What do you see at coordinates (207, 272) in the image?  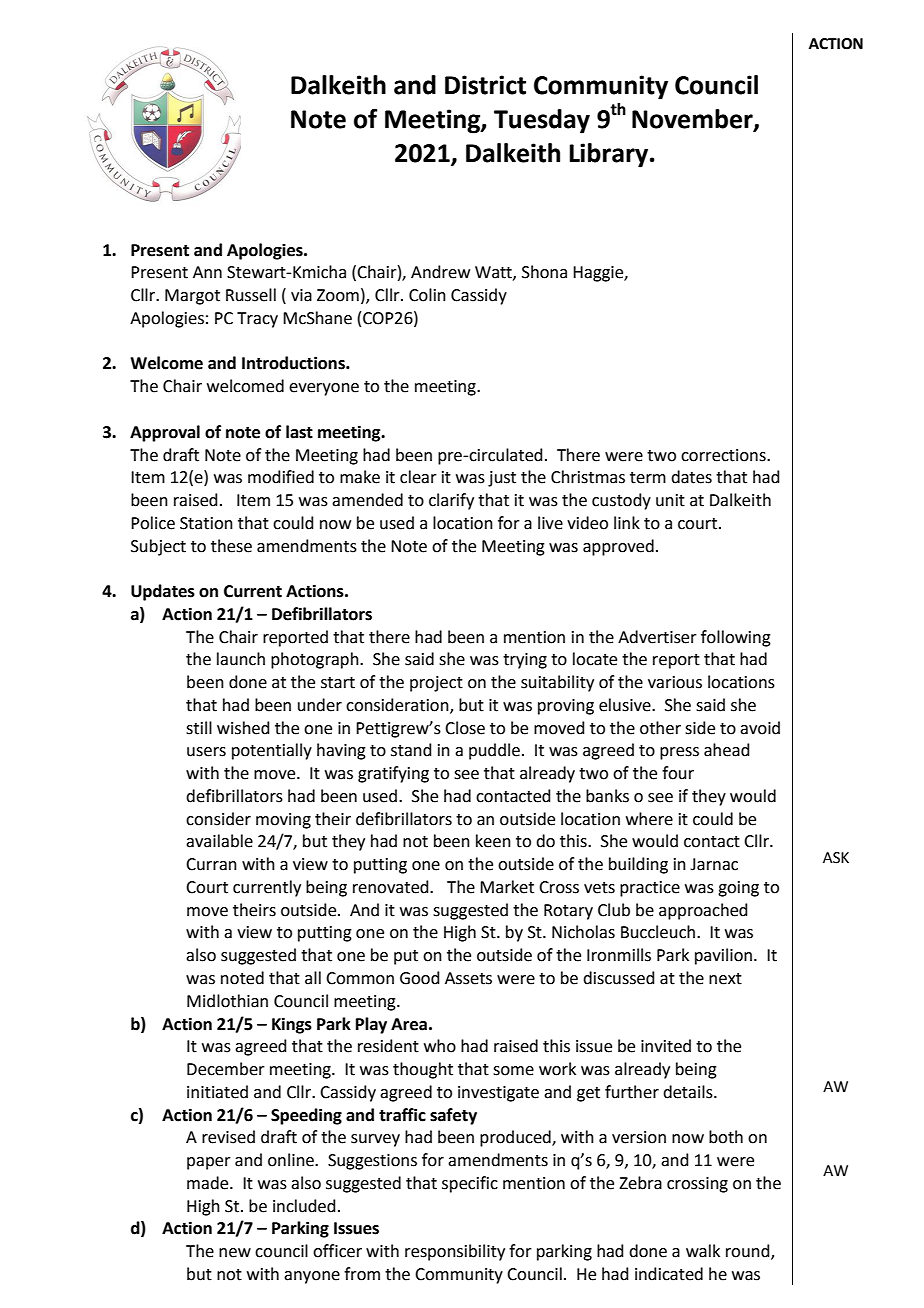 I see `Ann` at bounding box center [207, 272].
